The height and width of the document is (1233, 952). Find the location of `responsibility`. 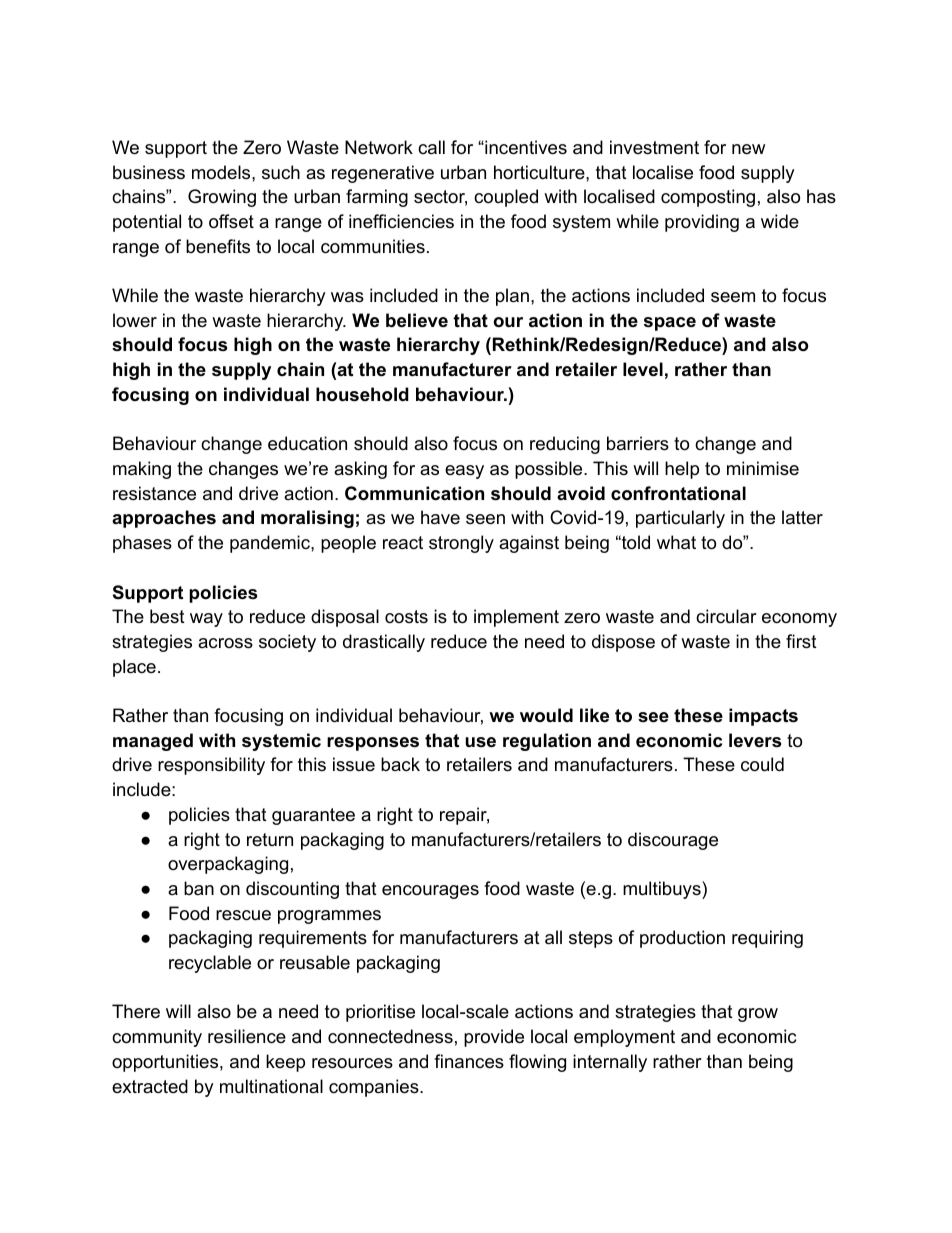

responsibility is located at coordinates (211, 766).
